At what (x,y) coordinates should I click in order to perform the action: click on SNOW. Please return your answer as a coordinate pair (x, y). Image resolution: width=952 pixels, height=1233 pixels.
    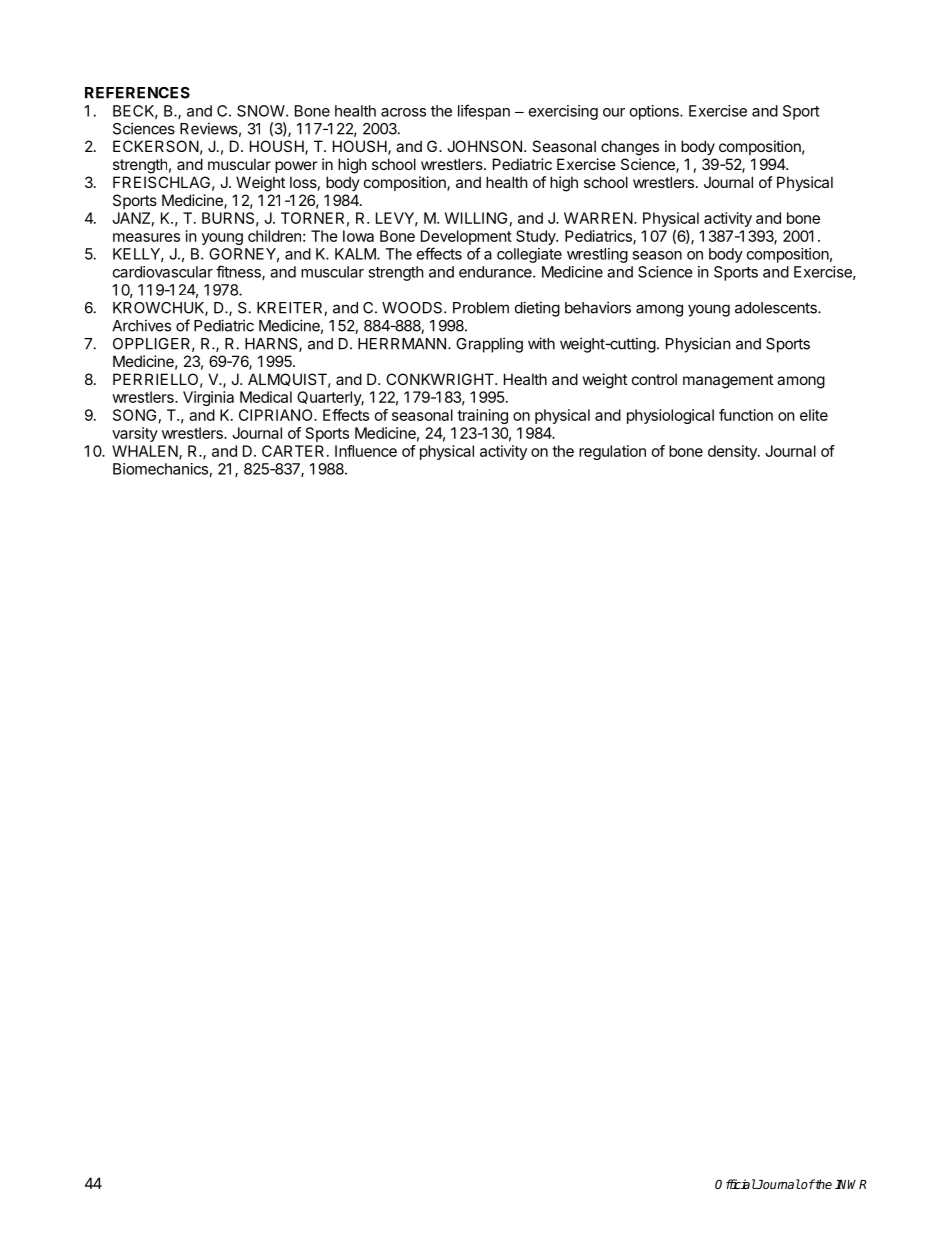
    Looking at the image, I should click on (262, 111).
